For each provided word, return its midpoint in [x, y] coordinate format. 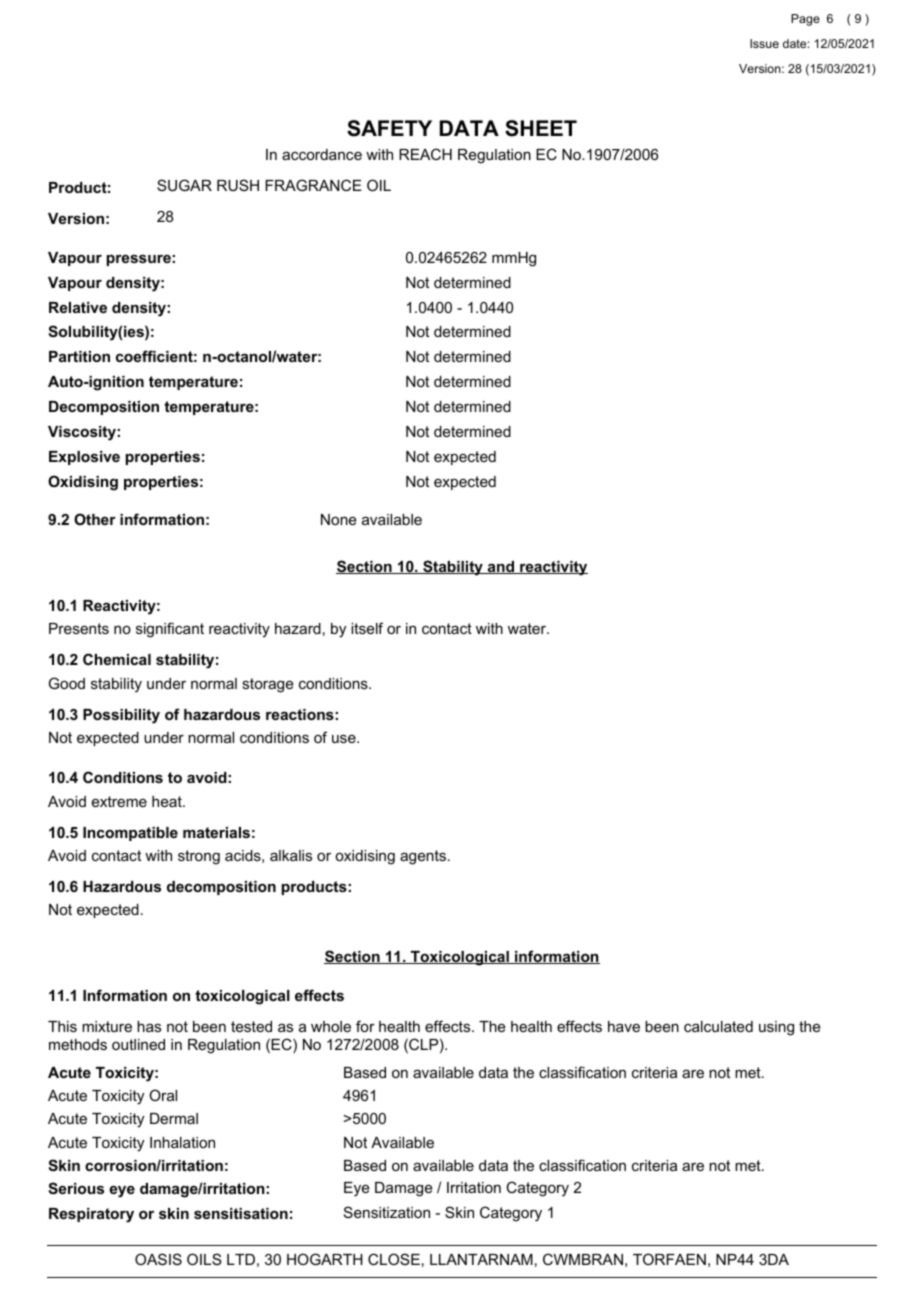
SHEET [541, 128]
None [339, 519]
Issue [764, 43]
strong [199, 857]
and [500, 567]
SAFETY [389, 128]
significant [170, 630]
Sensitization [387, 1212]
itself [367, 628]
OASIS [158, 1259]
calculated [718, 1026]
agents [424, 857]
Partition [79, 356]
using [776, 1028]
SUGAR [184, 185]
